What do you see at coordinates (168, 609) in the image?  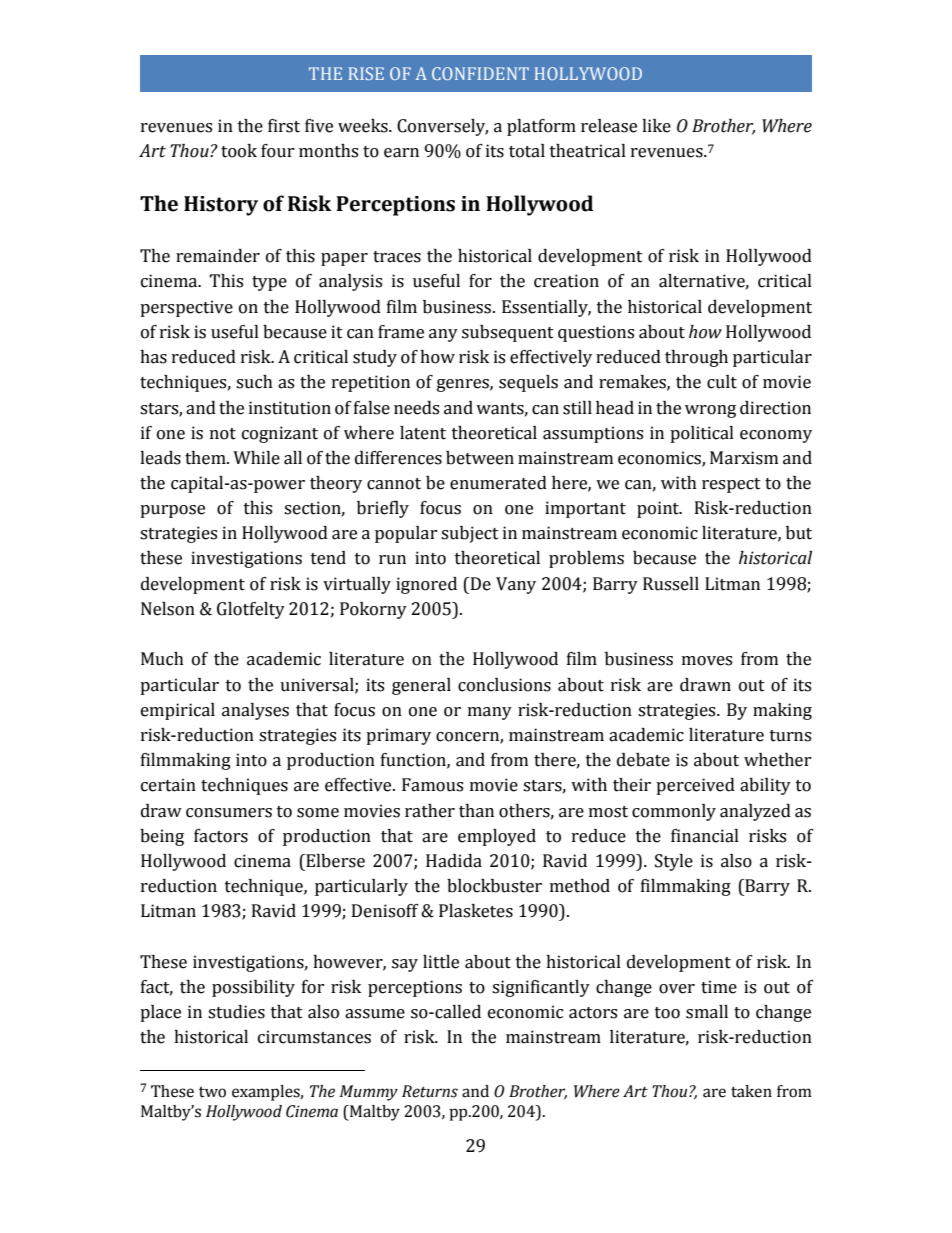 I see `Nelson` at bounding box center [168, 609].
